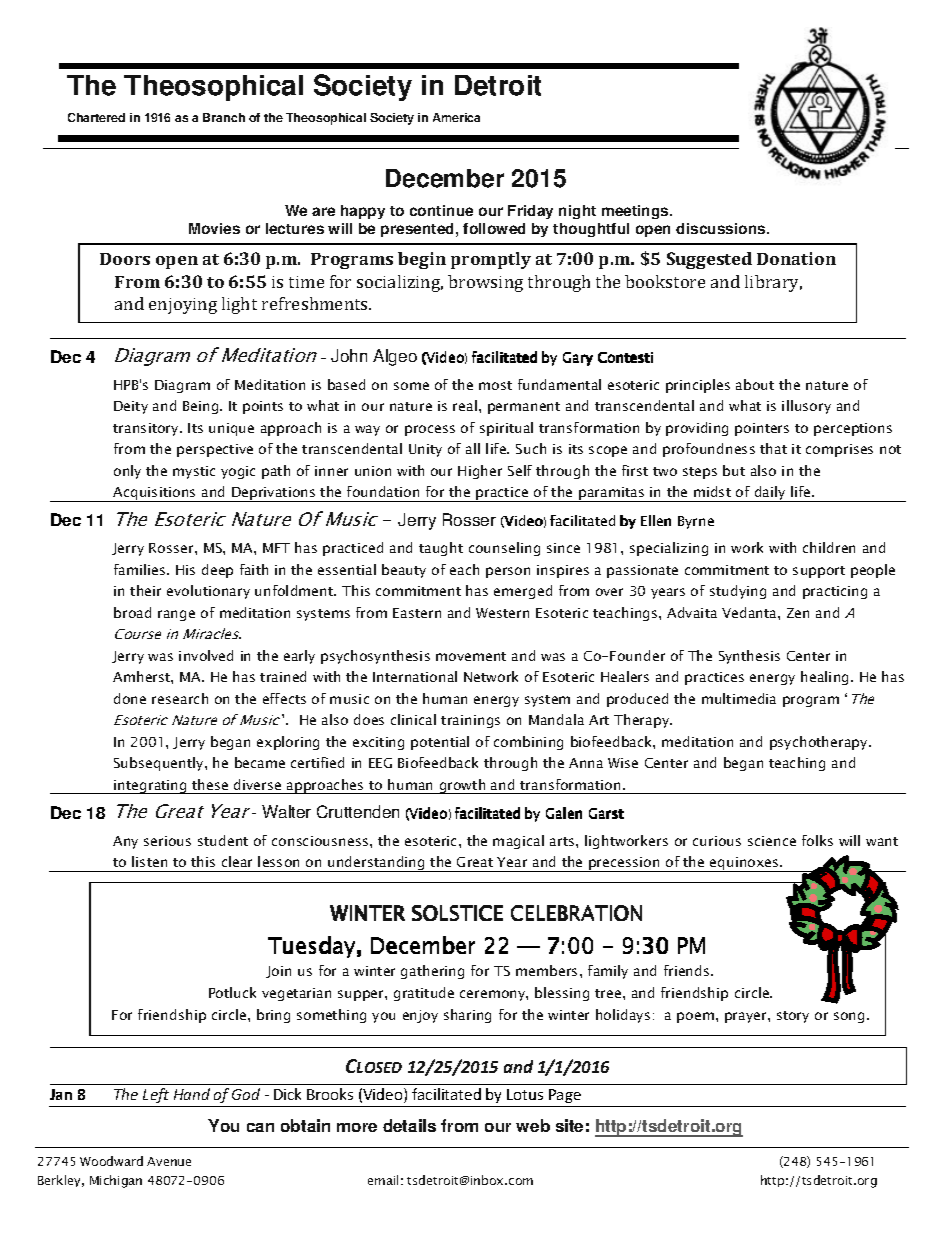  What do you see at coordinates (456, 117) in the screenshot?
I see `America` at bounding box center [456, 117].
